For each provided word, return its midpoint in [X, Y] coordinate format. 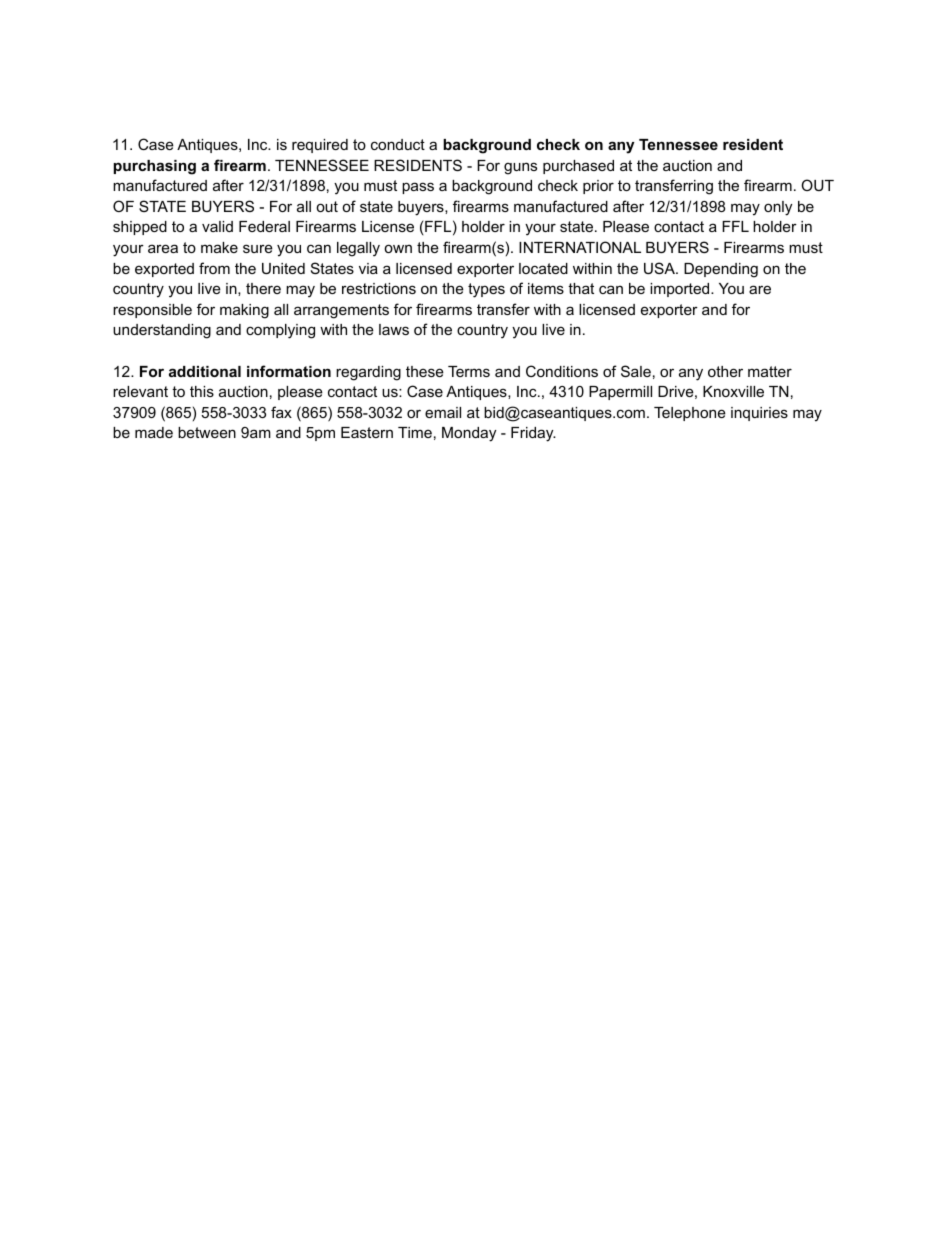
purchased [578, 167]
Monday [469, 434]
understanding [162, 331]
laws [394, 329]
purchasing [155, 167]
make [219, 247]
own [398, 248]
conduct [398, 144]
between [207, 432]
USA [660, 268]
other [725, 371]
